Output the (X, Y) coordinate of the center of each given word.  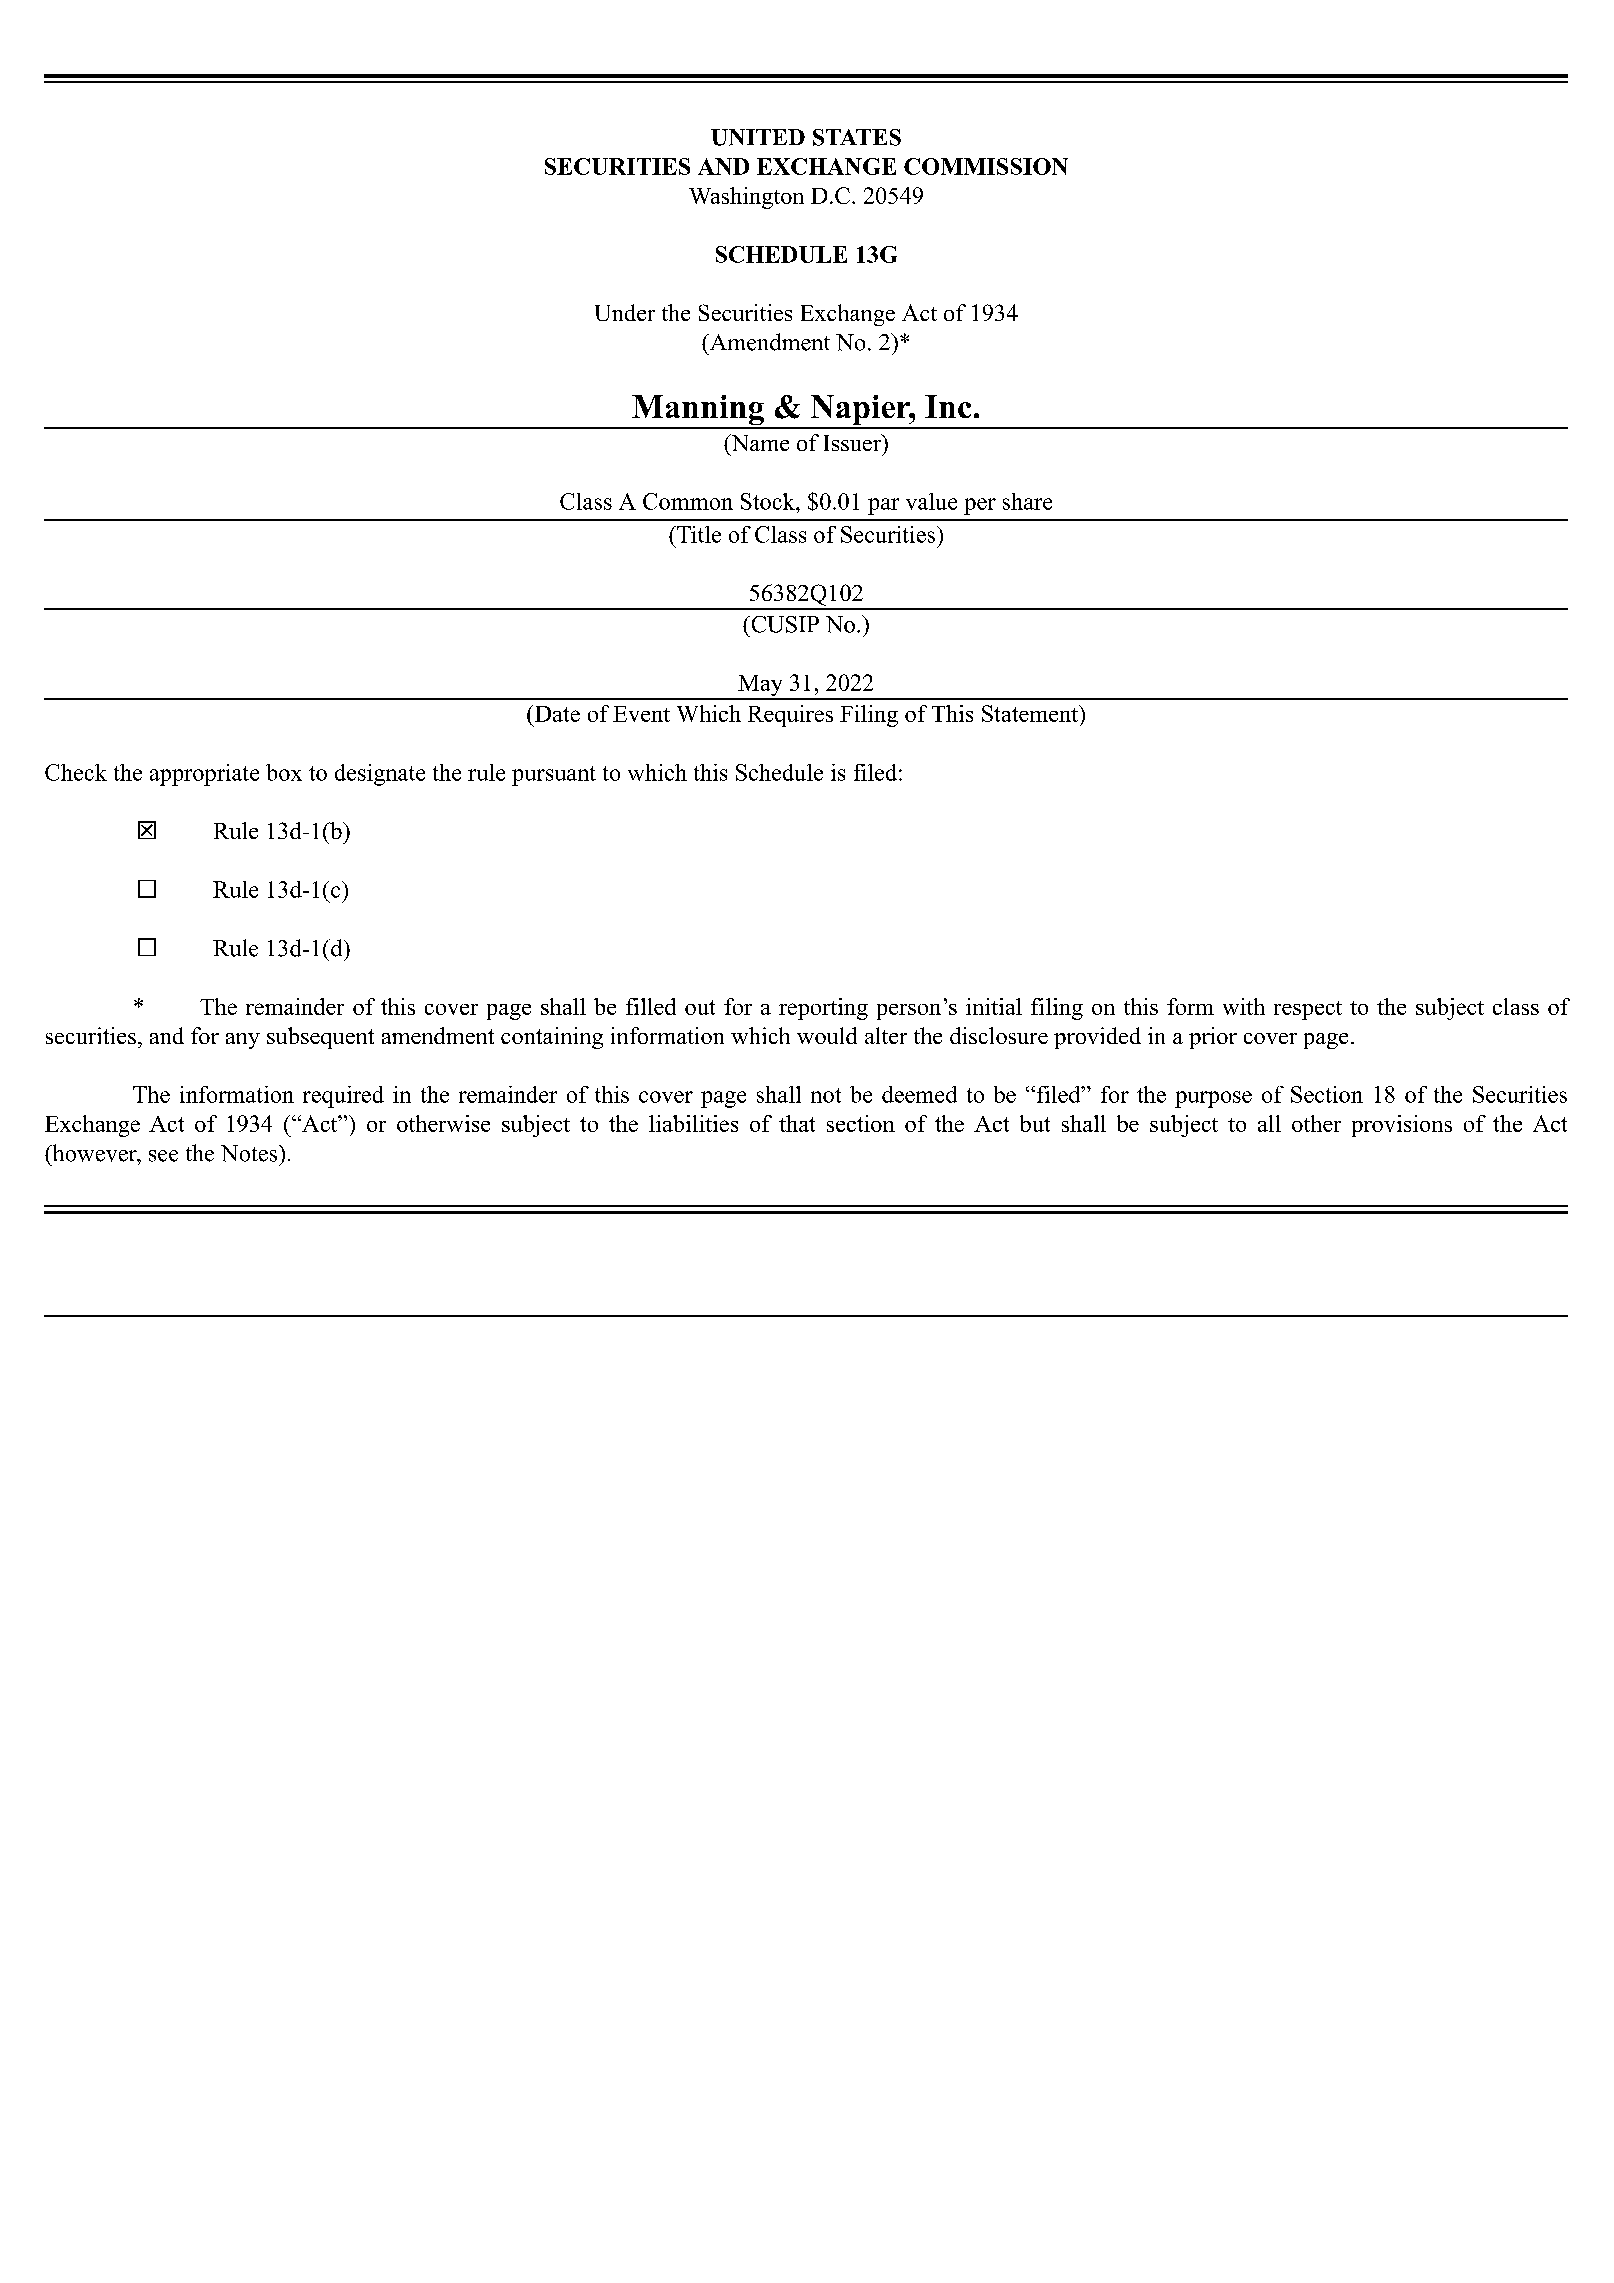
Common (688, 501)
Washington (746, 198)
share (1027, 501)
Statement (1031, 713)
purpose (1213, 1099)
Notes (250, 1153)
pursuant (554, 776)
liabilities (693, 1123)
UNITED (758, 137)
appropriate (204, 775)
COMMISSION (986, 166)
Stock (769, 501)
